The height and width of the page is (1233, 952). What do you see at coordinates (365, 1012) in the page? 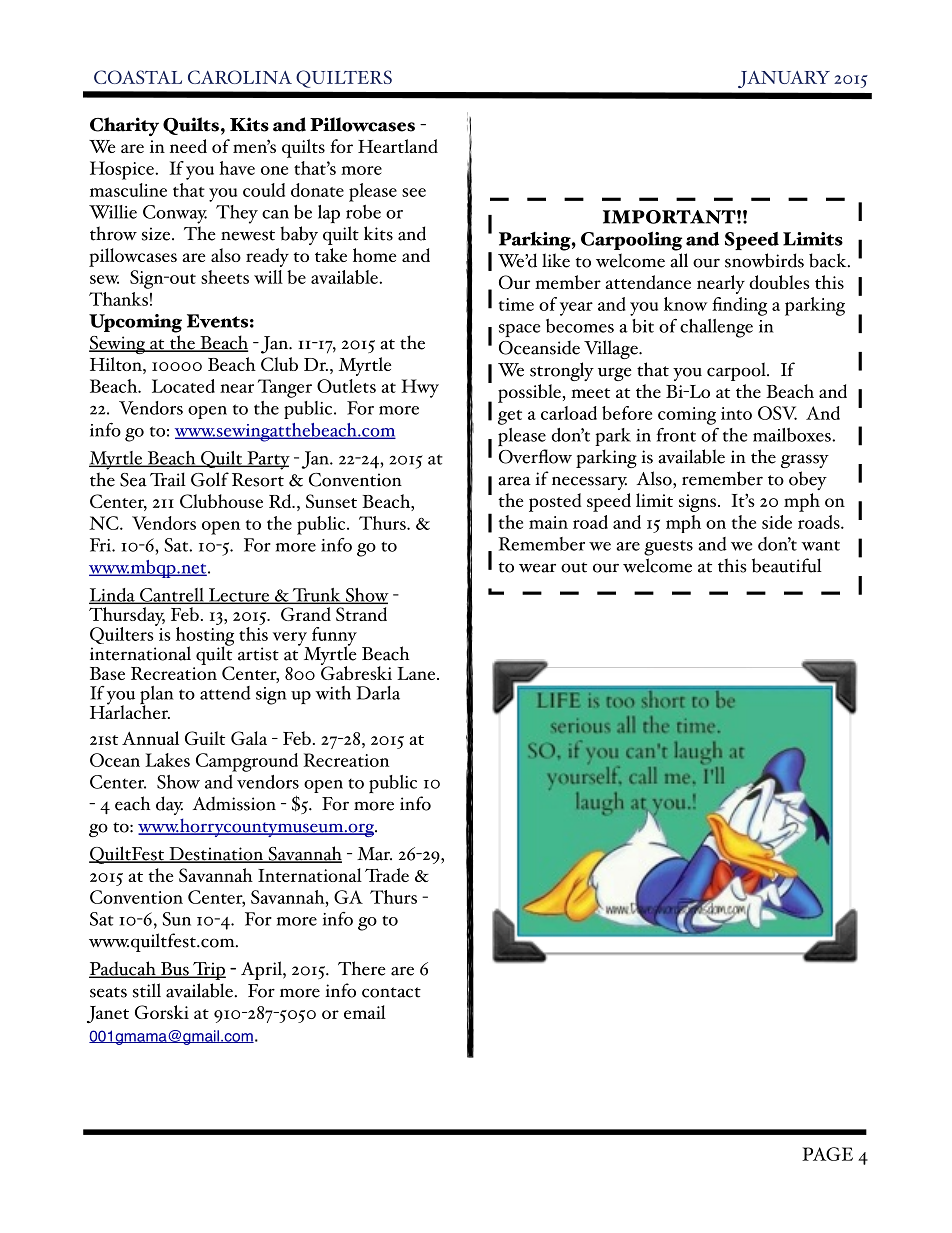
I see `email` at bounding box center [365, 1012].
